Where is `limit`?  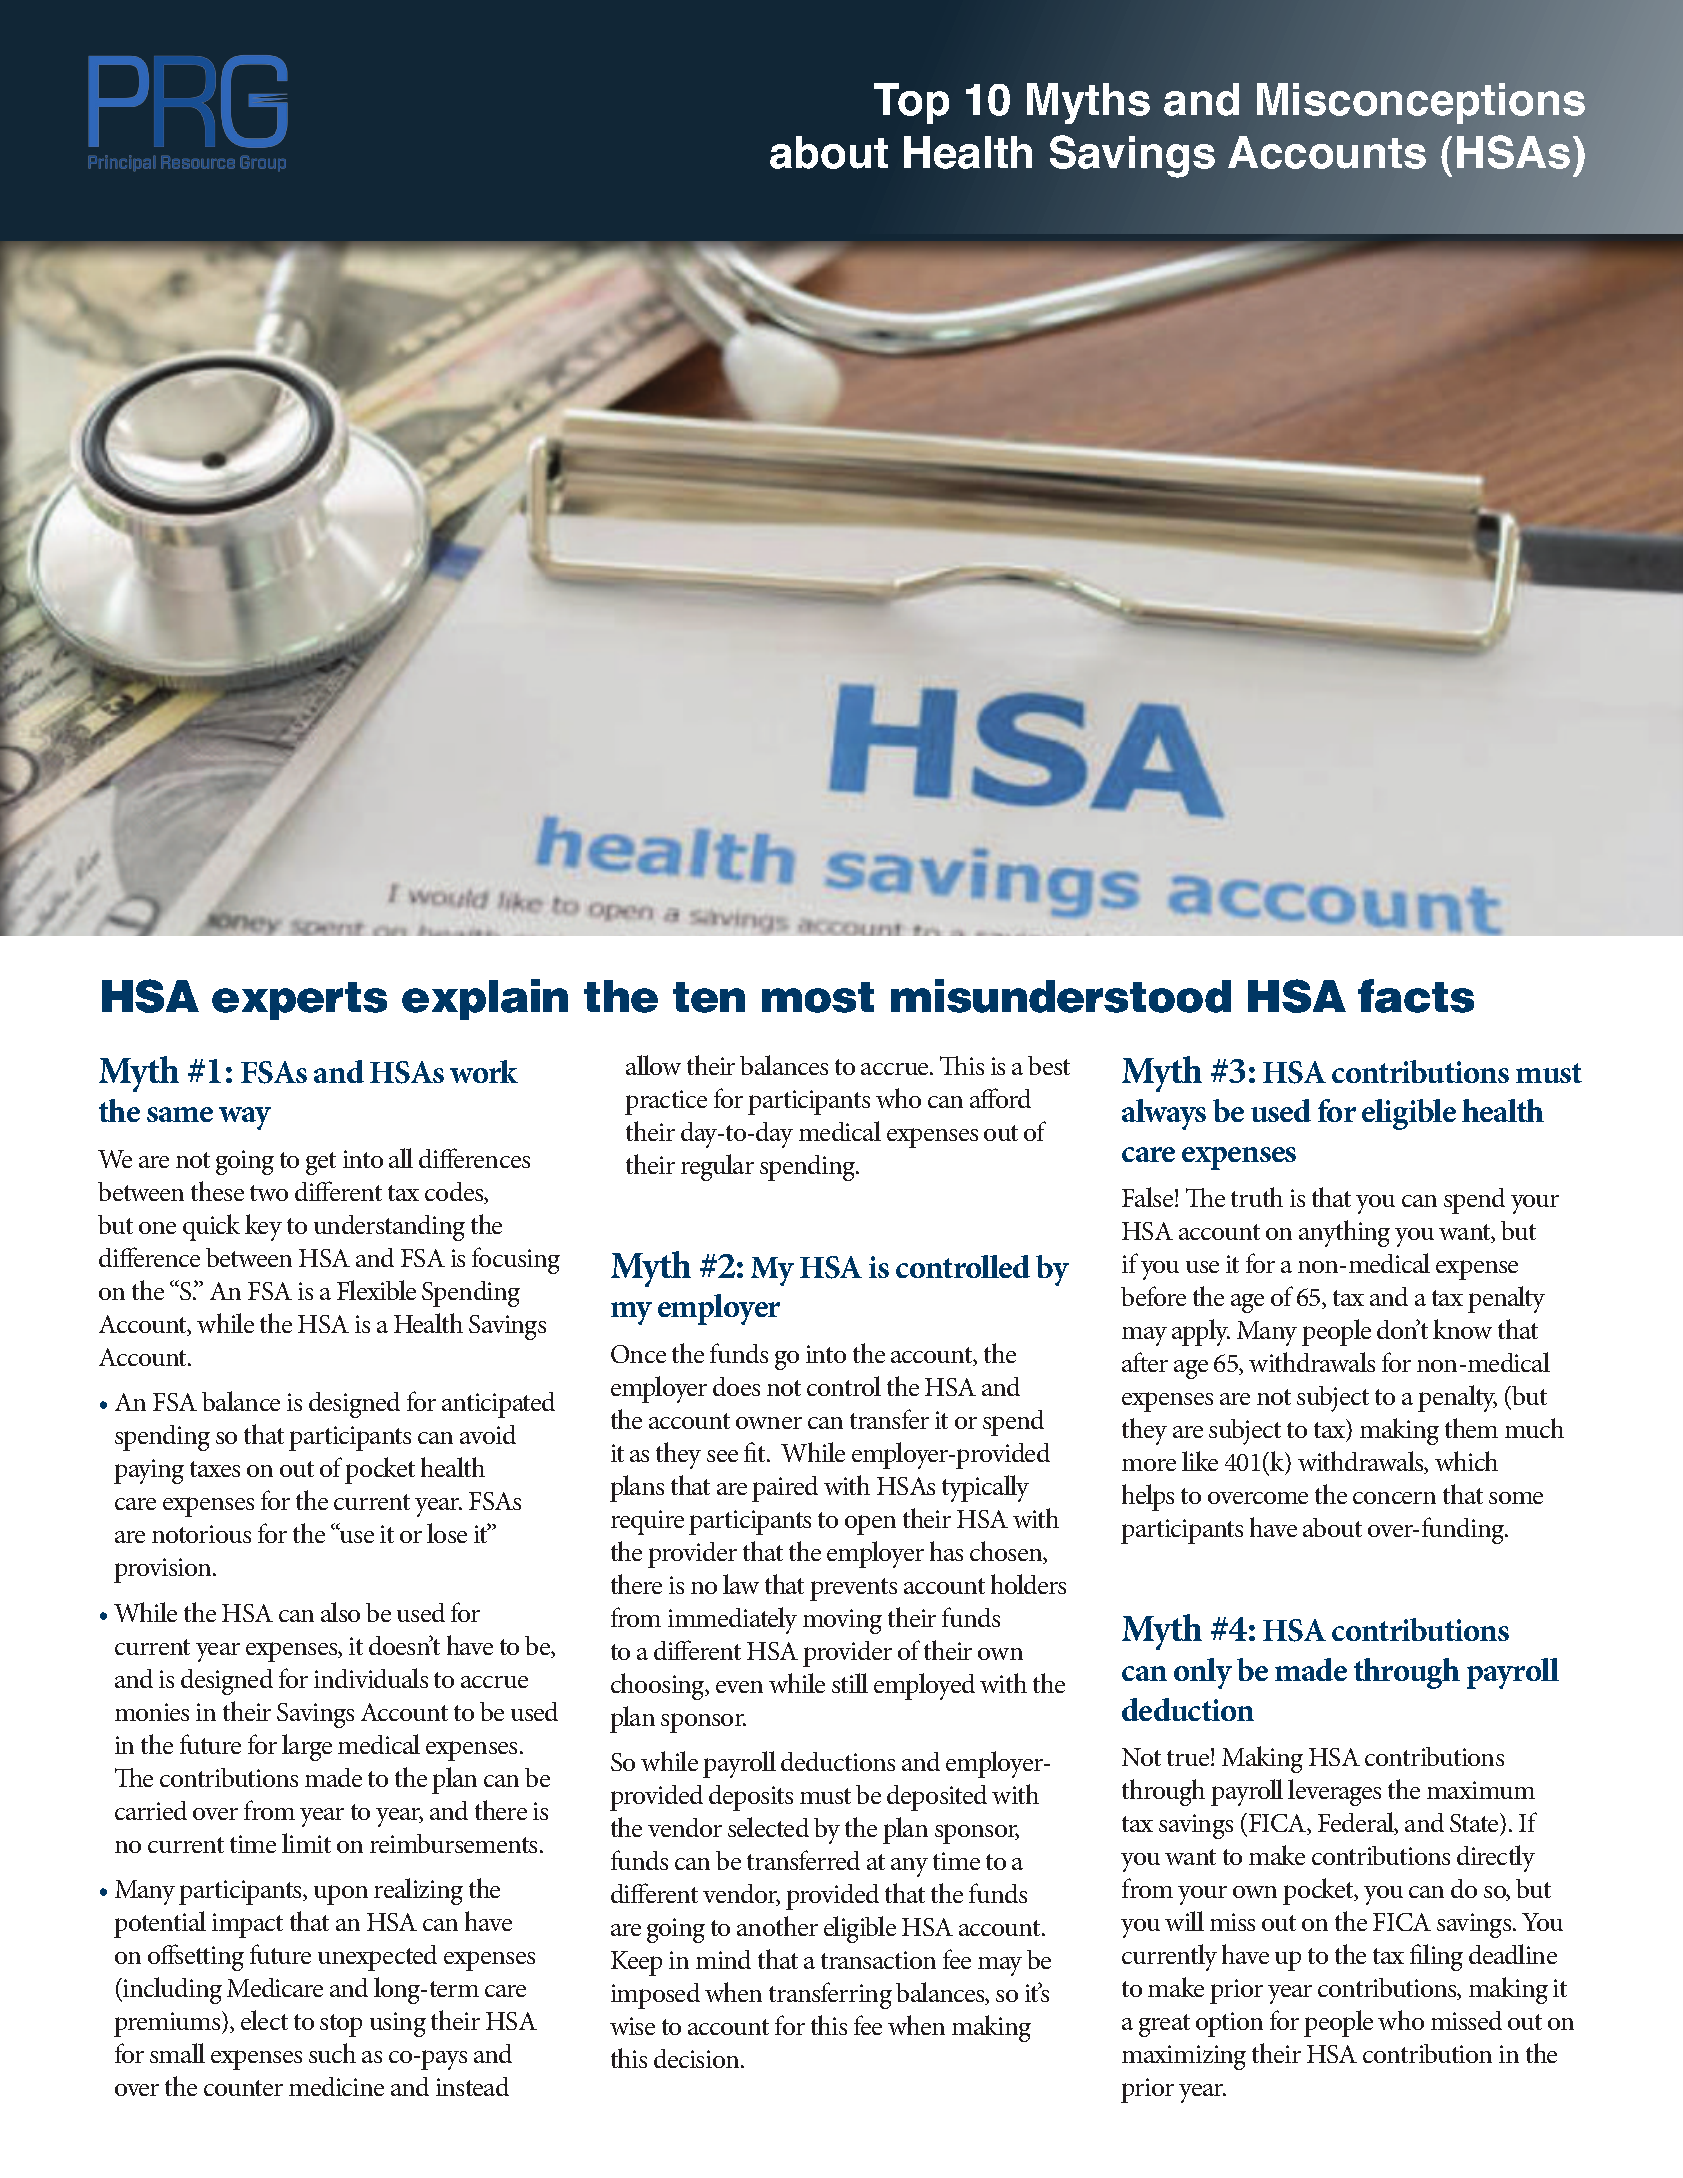 limit is located at coordinates (306, 1843).
